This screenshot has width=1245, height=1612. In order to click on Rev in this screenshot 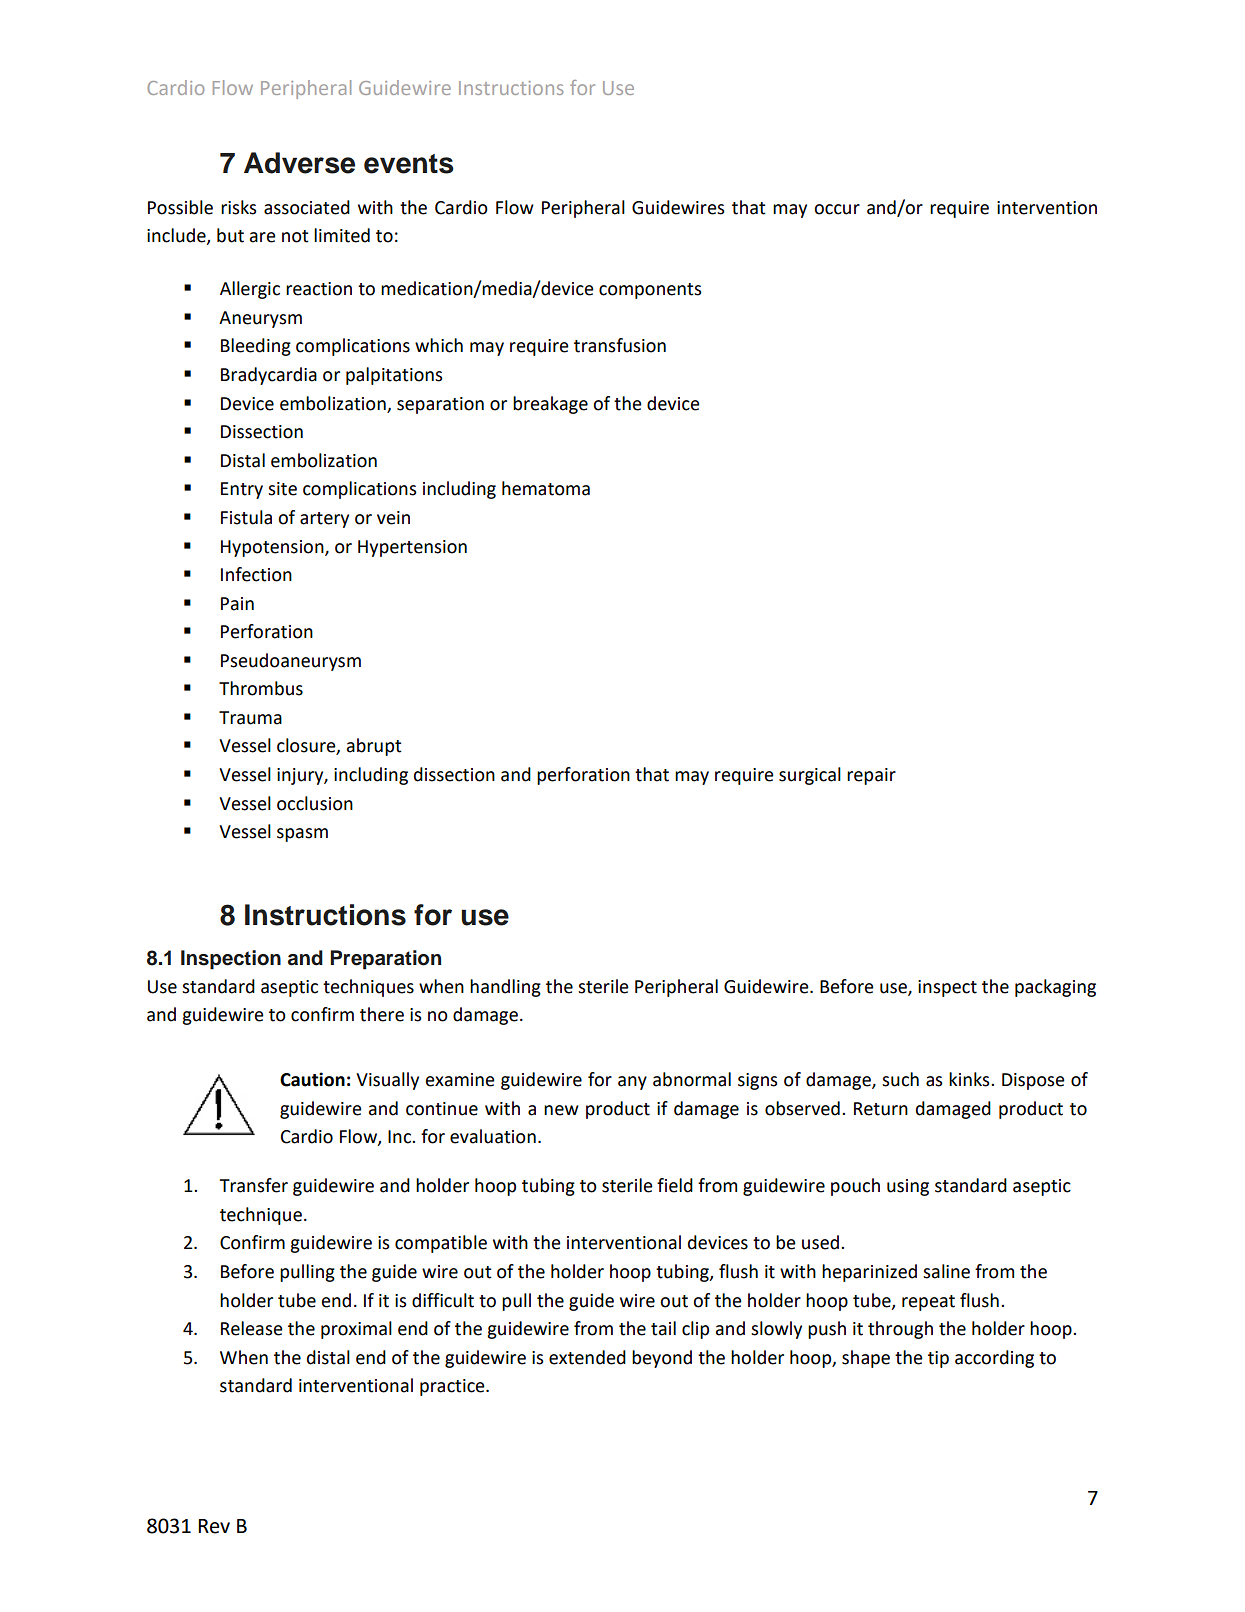, I will do `click(214, 1526)`.
